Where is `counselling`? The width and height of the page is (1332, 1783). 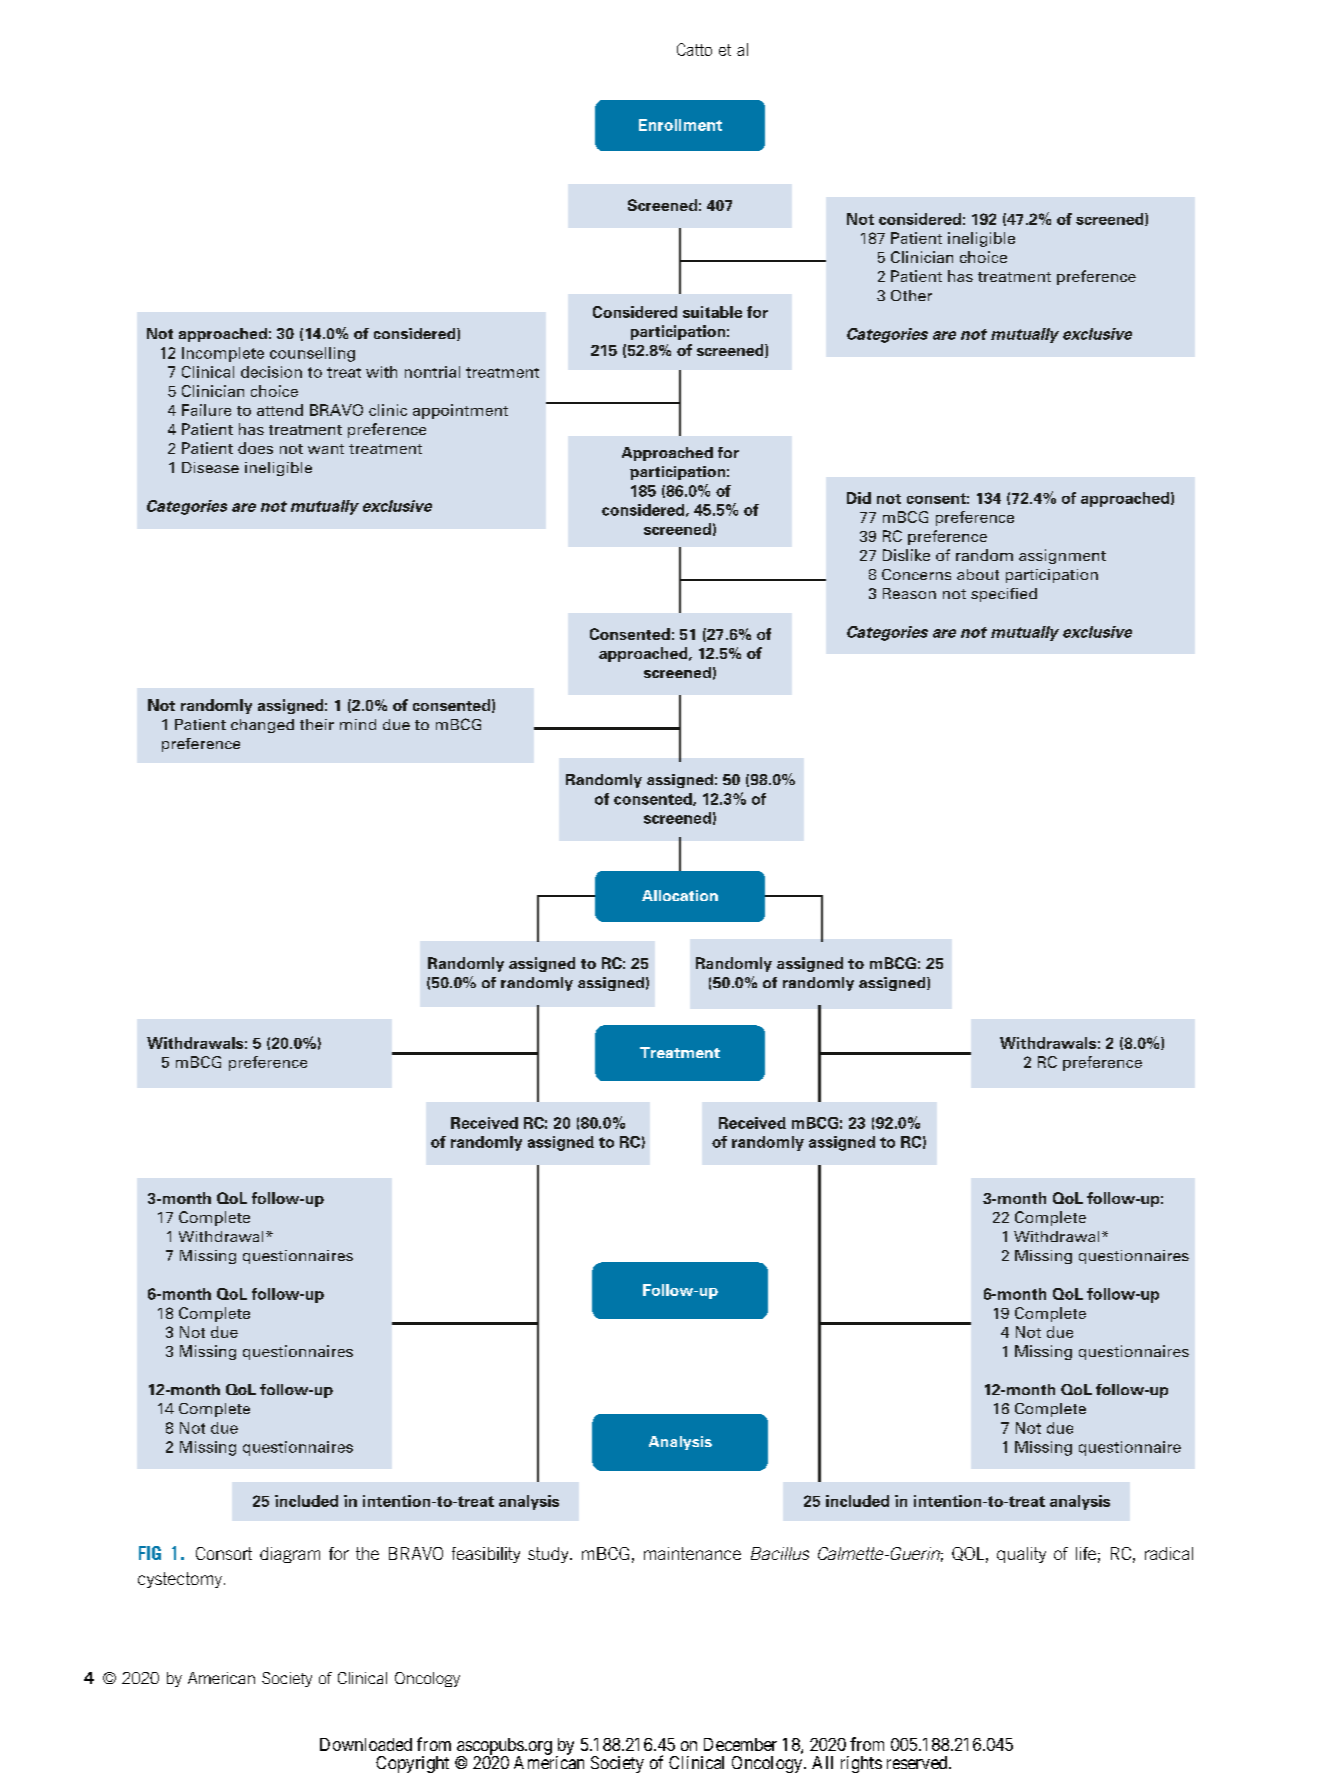 counselling is located at coordinates (312, 354).
